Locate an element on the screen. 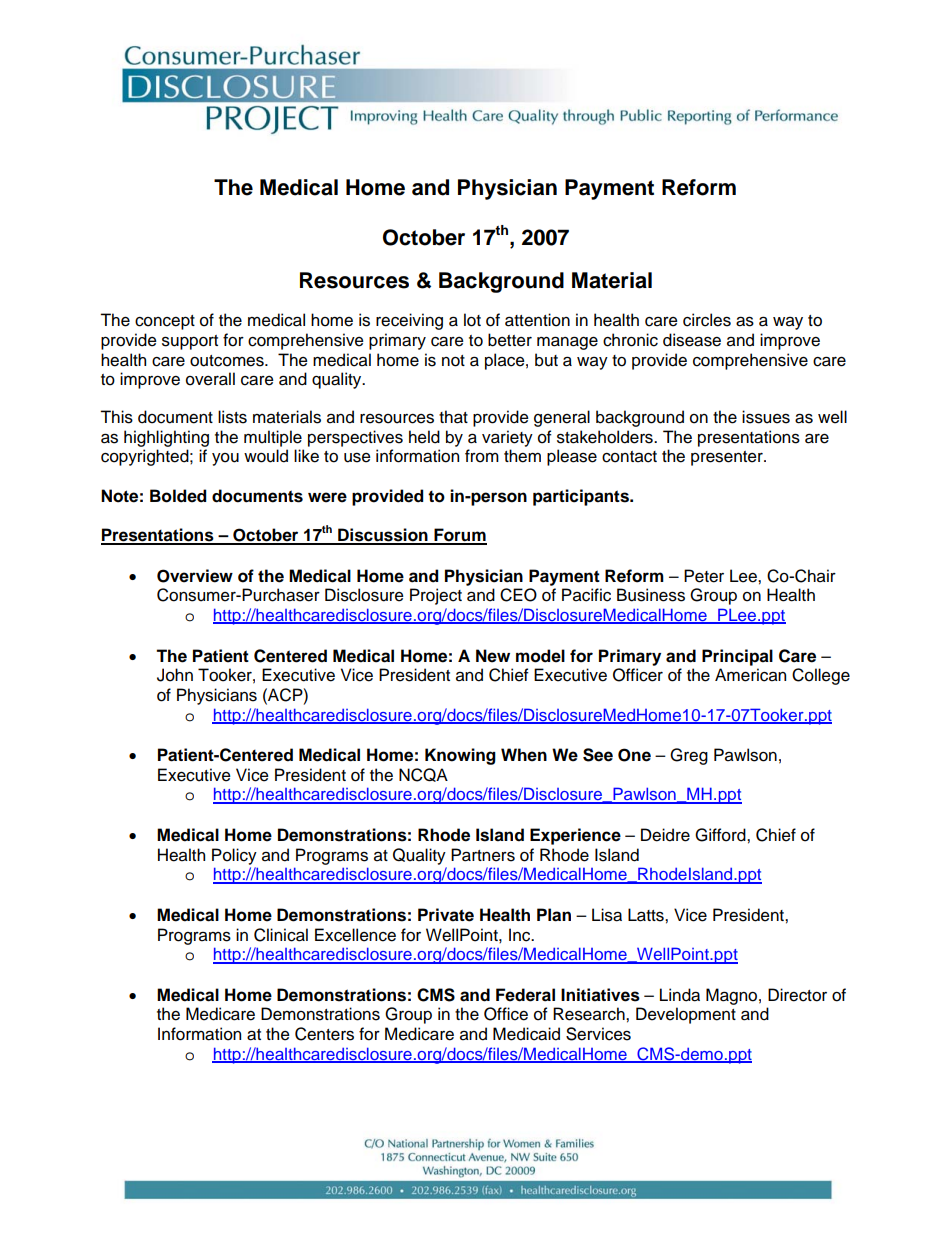  Gifford is located at coordinates (721, 835).
